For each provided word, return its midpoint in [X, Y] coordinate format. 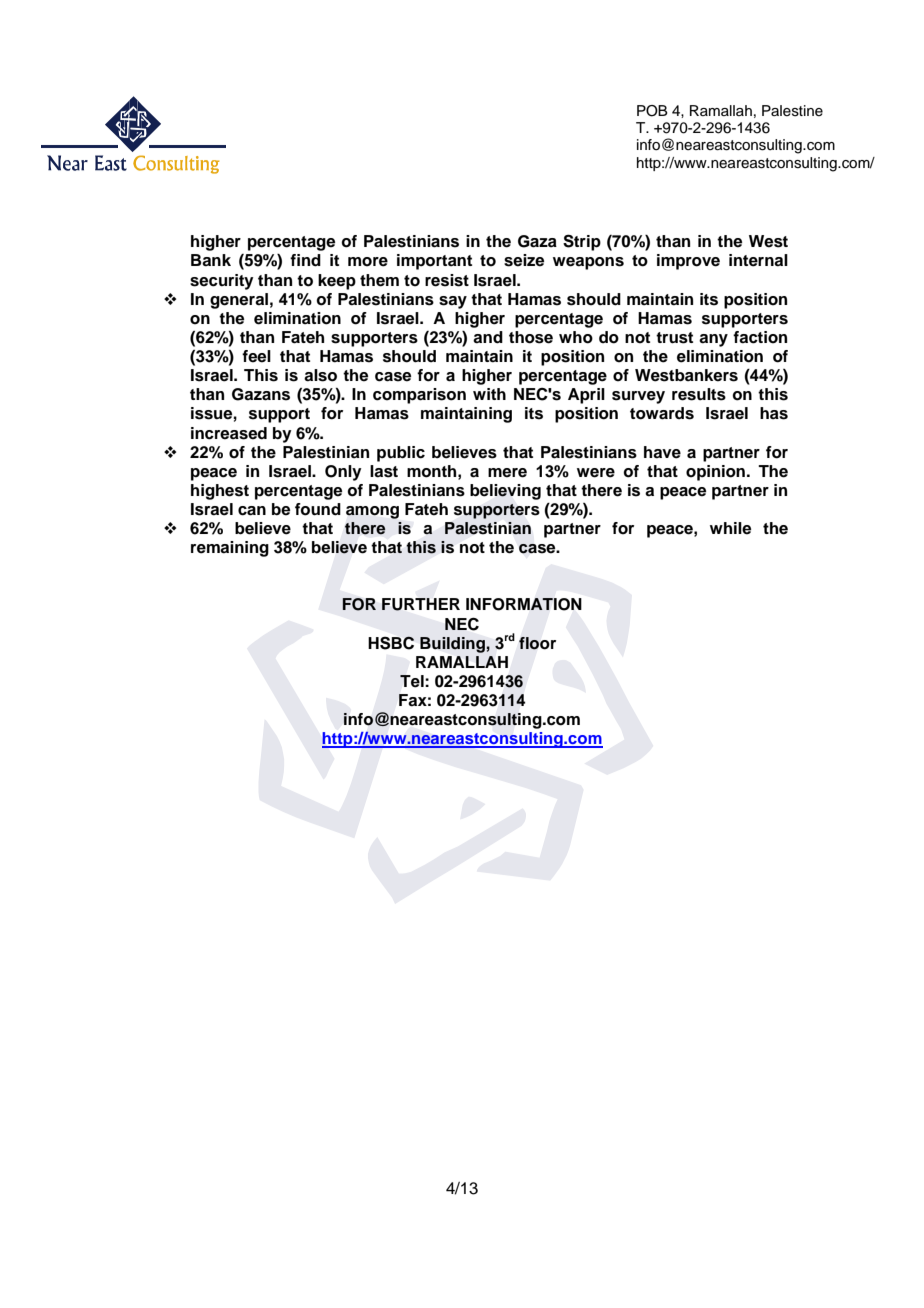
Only [343, 473]
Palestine [792, 111]
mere [507, 473]
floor [537, 643]
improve [688, 262]
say [453, 302]
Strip [582, 242]
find [305, 260]
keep [337, 282]
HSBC [391, 643]
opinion [715, 473]
